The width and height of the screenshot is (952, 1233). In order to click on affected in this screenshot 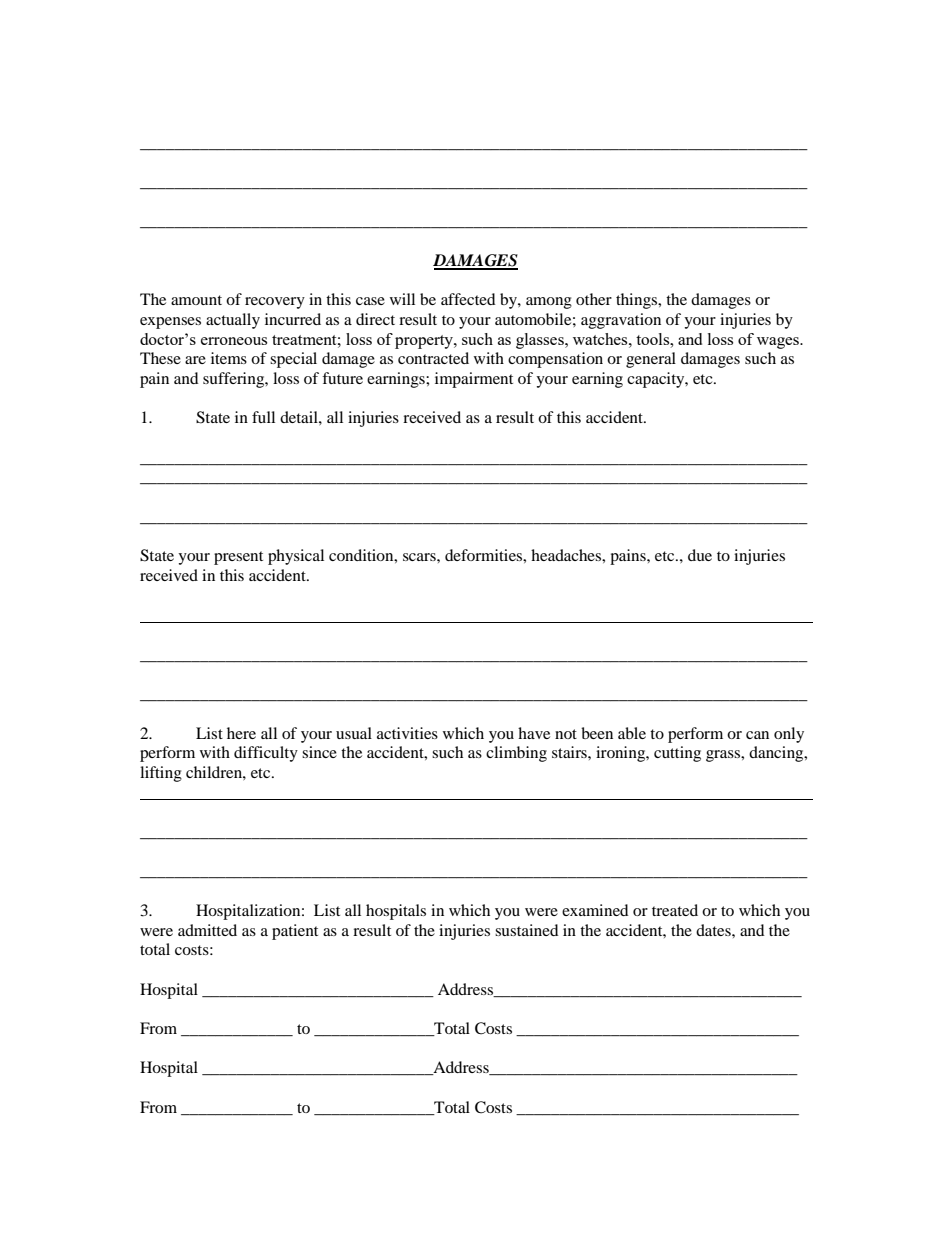, I will do `click(468, 299)`.
